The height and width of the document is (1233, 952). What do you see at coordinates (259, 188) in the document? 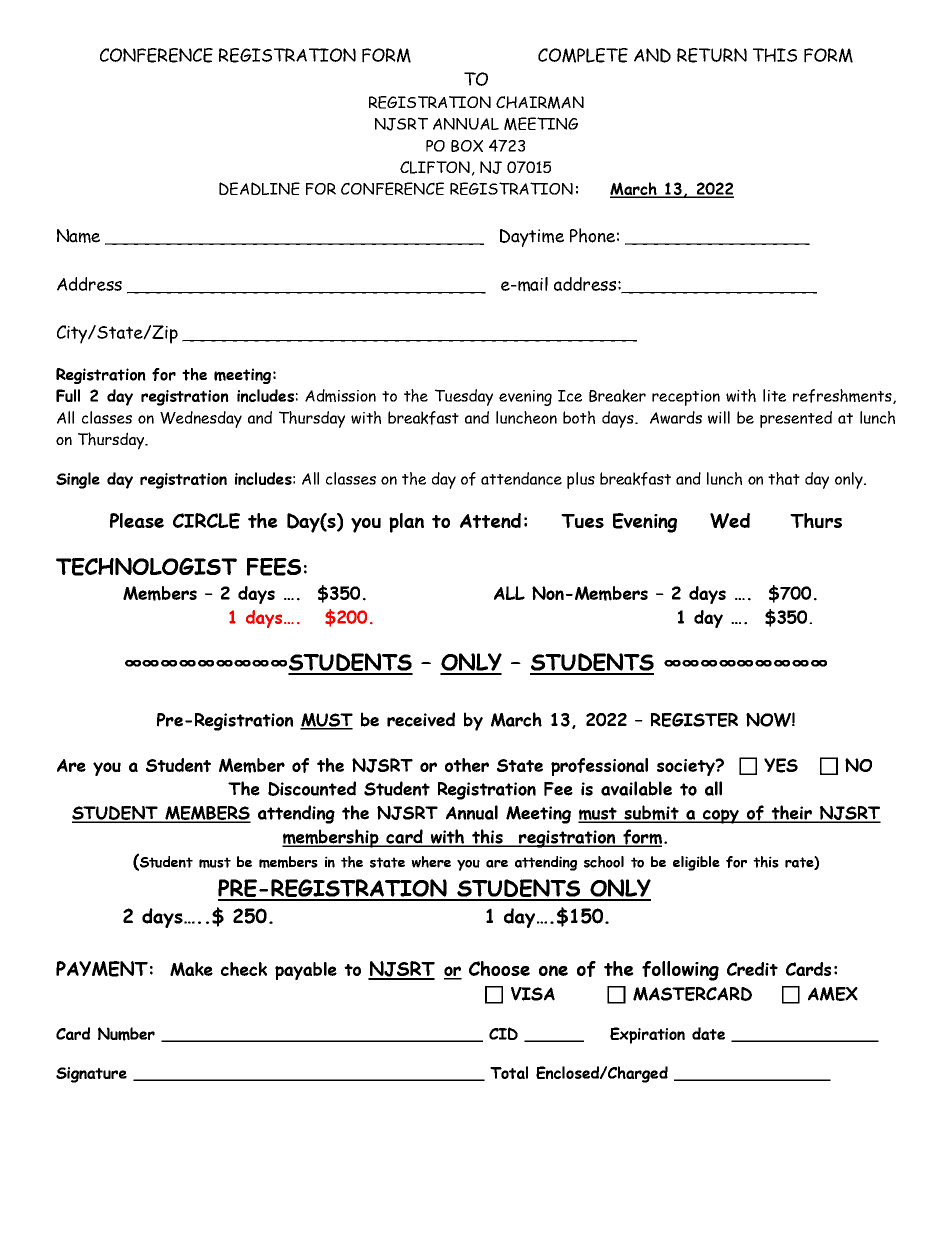
I see `DEADLINE` at bounding box center [259, 188].
